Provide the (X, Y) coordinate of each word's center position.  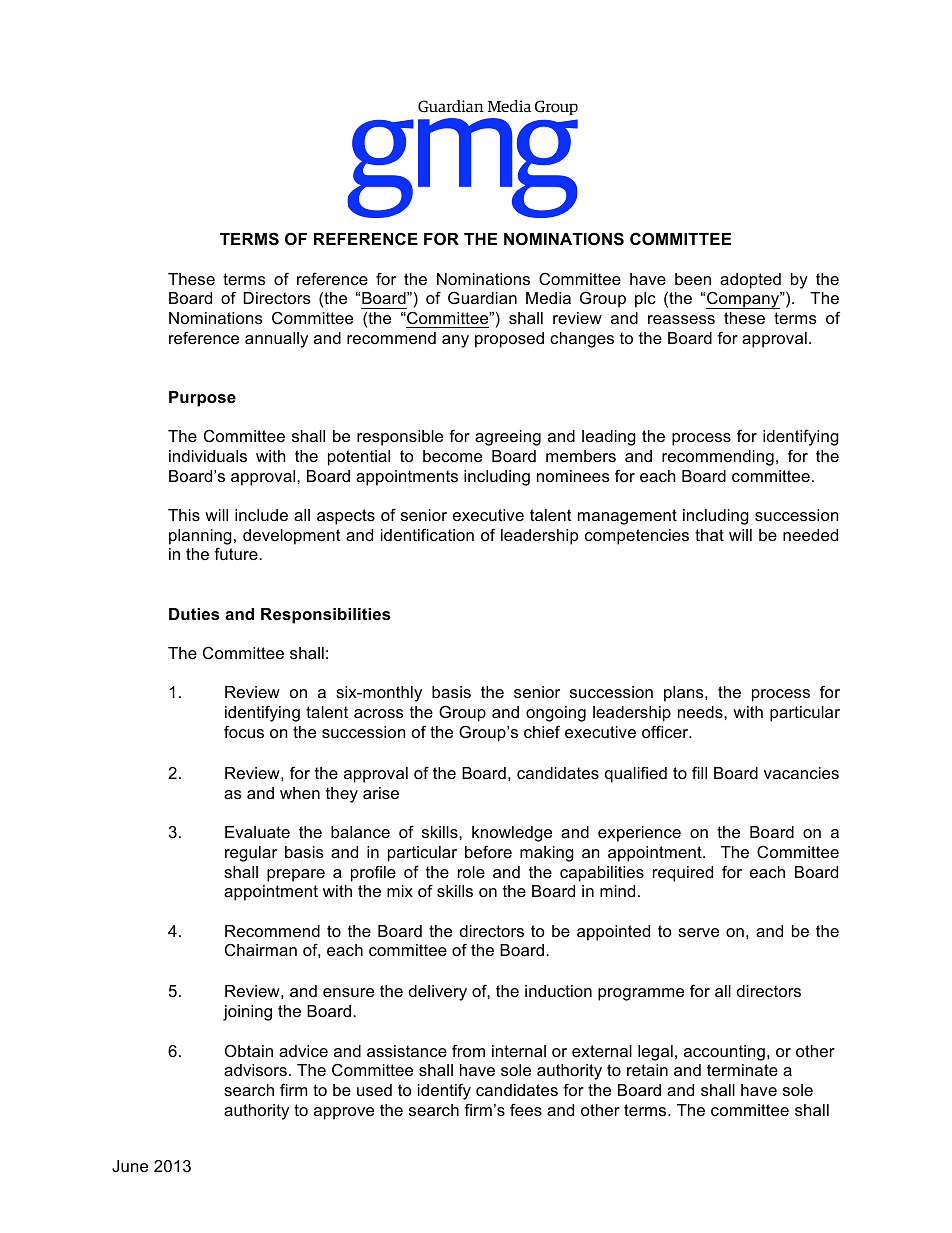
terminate (742, 1070)
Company (744, 300)
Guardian (482, 297)
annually (276, 340)
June (130, 1166)
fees (526, 1109)
